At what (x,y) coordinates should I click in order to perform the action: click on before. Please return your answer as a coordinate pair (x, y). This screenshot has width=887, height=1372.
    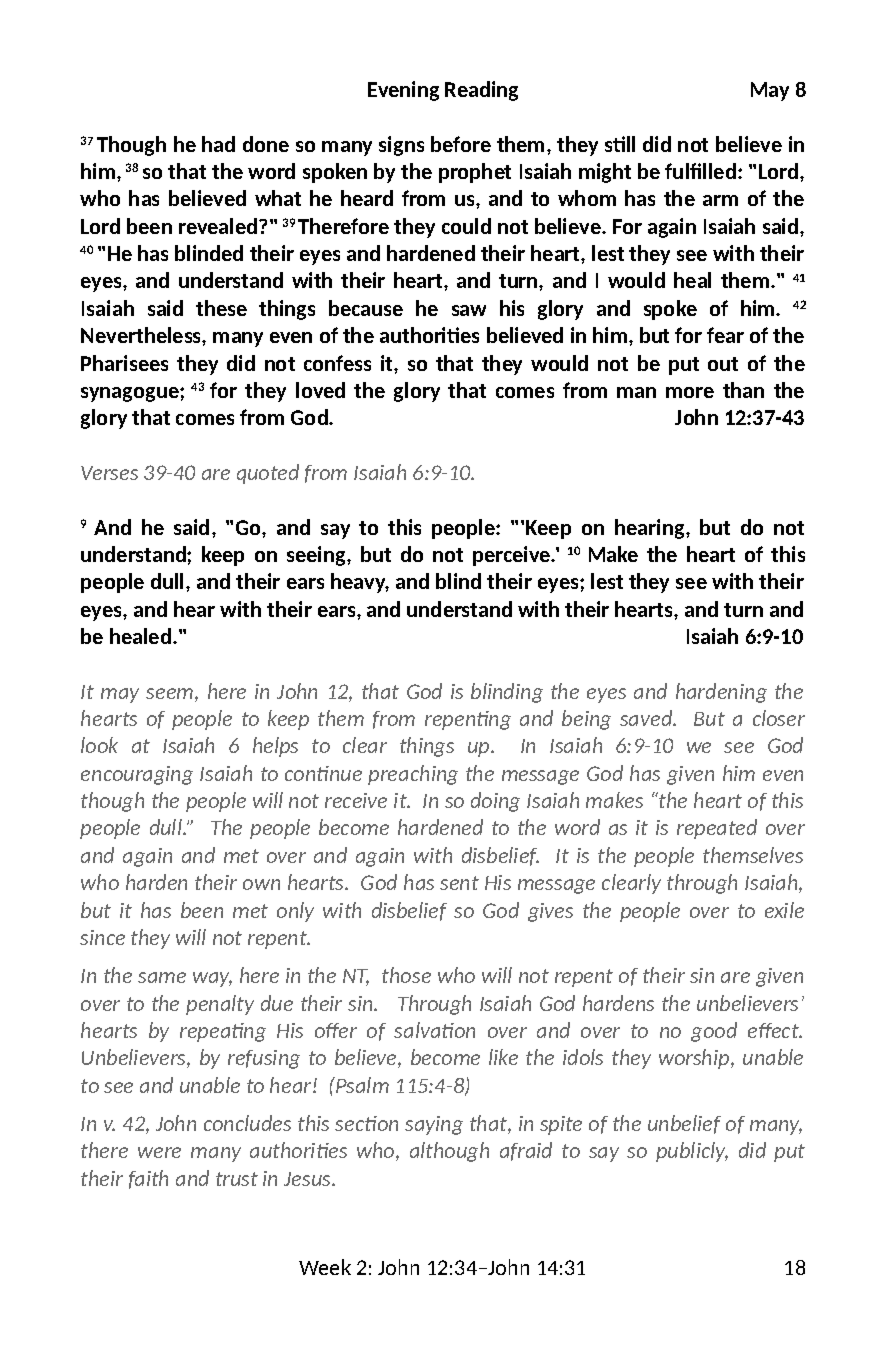
    Looking at the image, I should click on (461, 144).
